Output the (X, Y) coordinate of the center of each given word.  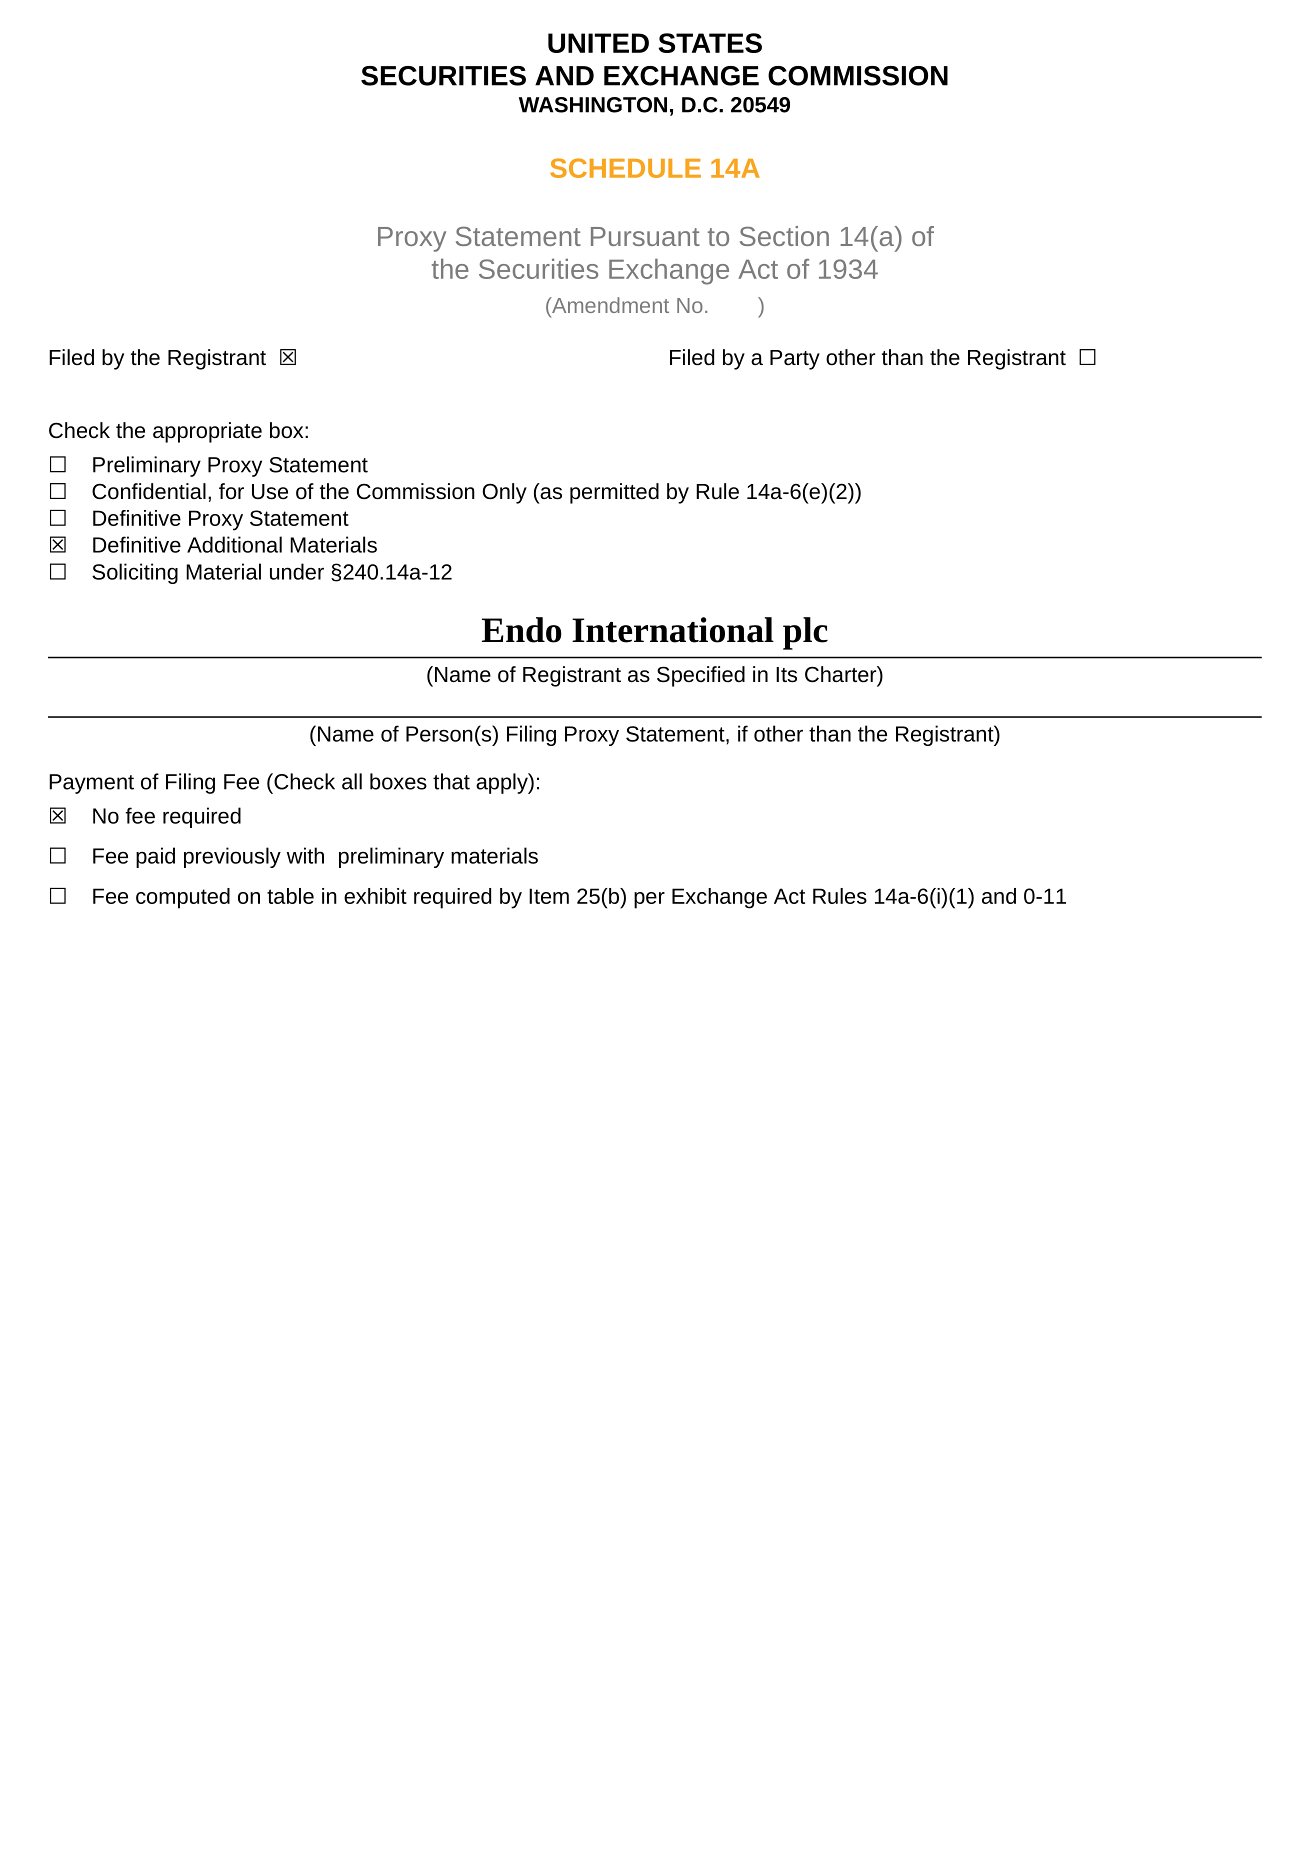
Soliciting (135, 573)
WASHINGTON (593, 105)
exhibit (375, 896)
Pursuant (645, 236)
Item (549, 896)
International (673, 630)
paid (155, 857)
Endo (522, 630)
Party (795, 360)
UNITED (598, 43)
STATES (710, 43)
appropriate (207, 432)
